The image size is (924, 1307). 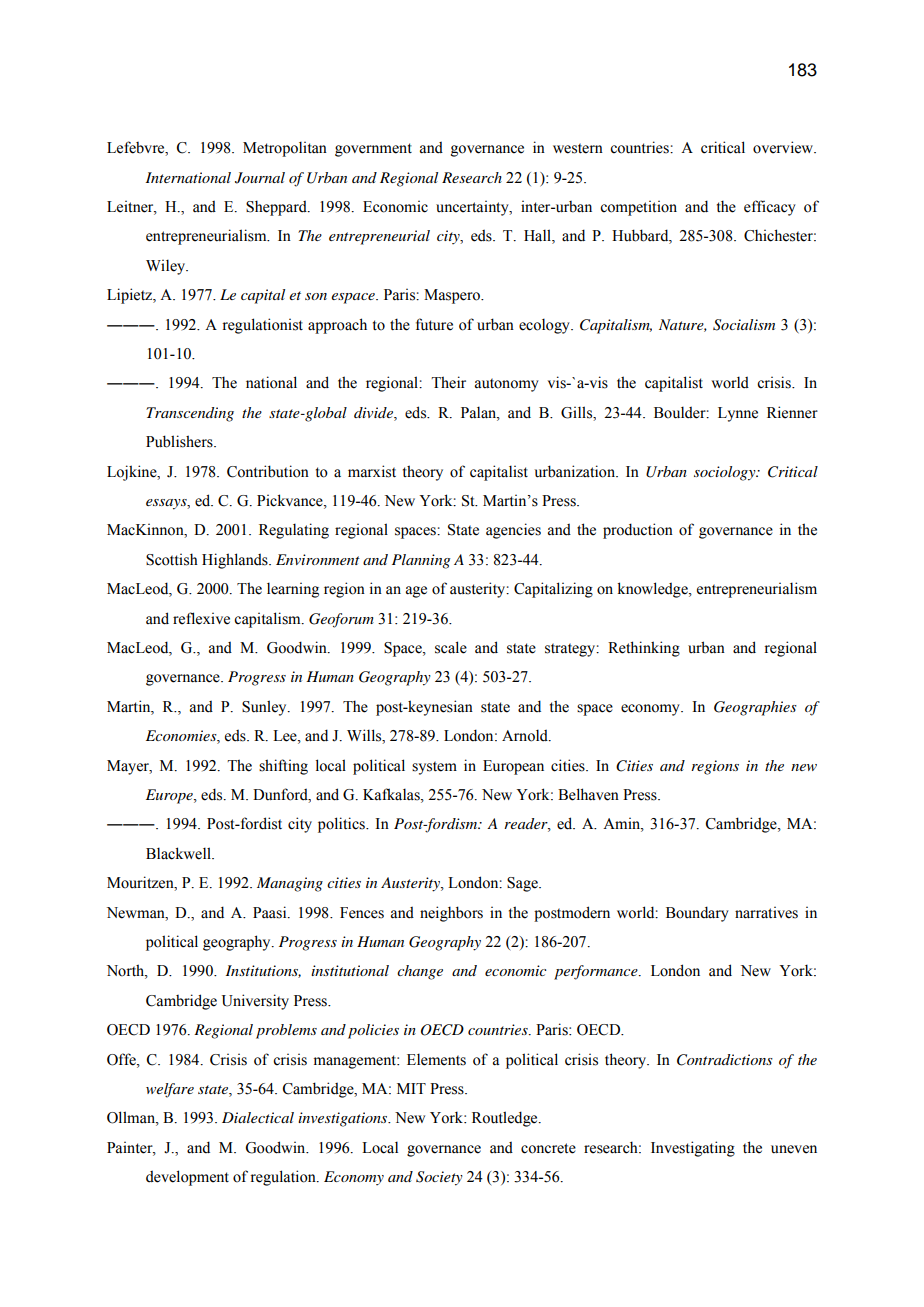 What do you see at coordinates (201, 618) in the document?
I see `reflexive` at bounding box center [201, 618].
